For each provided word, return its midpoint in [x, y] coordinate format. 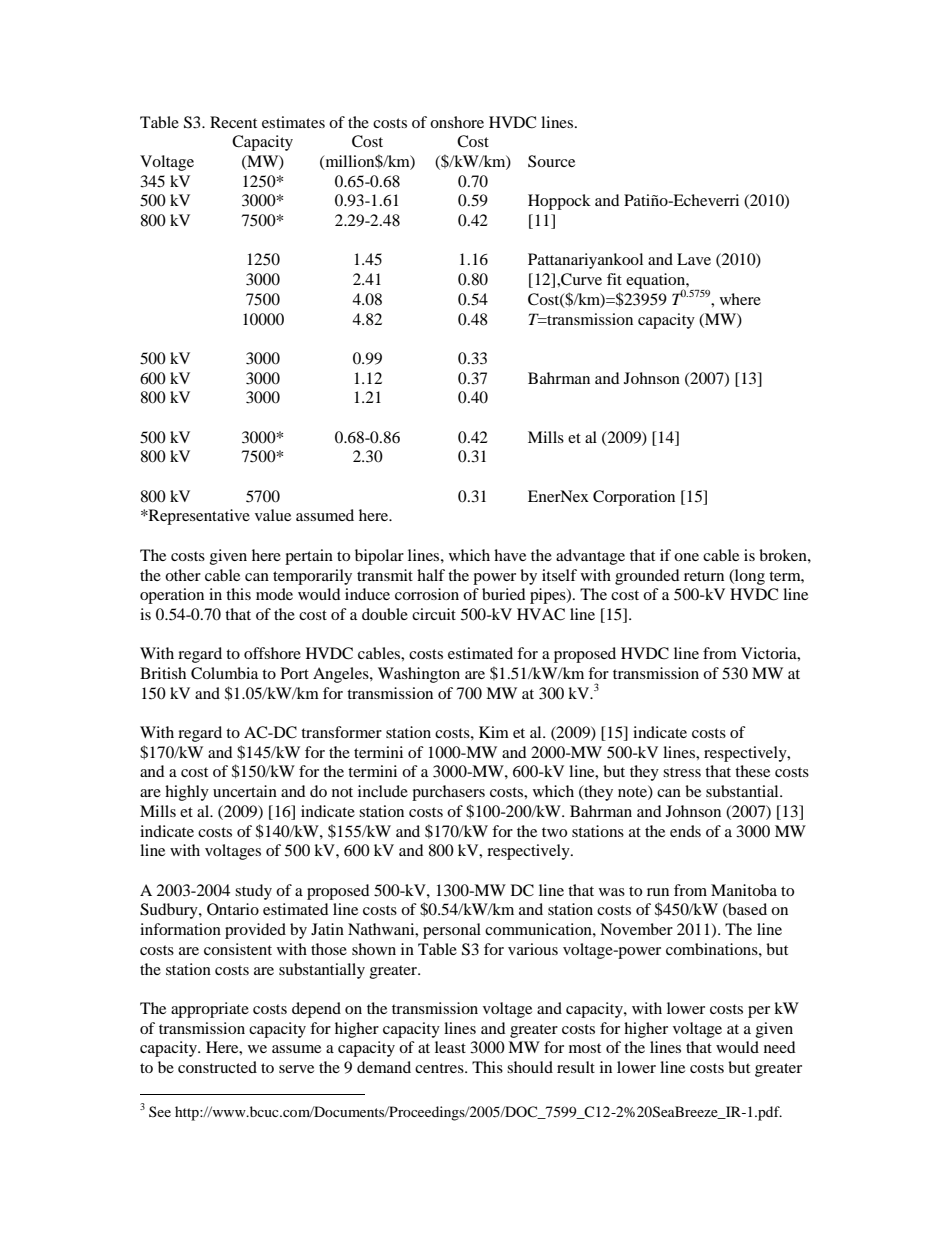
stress [682, 772]
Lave [694, 259]
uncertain [245, 791]
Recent [233, 122]
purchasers [448, 793]
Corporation [634, 498]
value [273, 515]
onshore [457, 122]
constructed [217, 1067]
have [510, 555]
